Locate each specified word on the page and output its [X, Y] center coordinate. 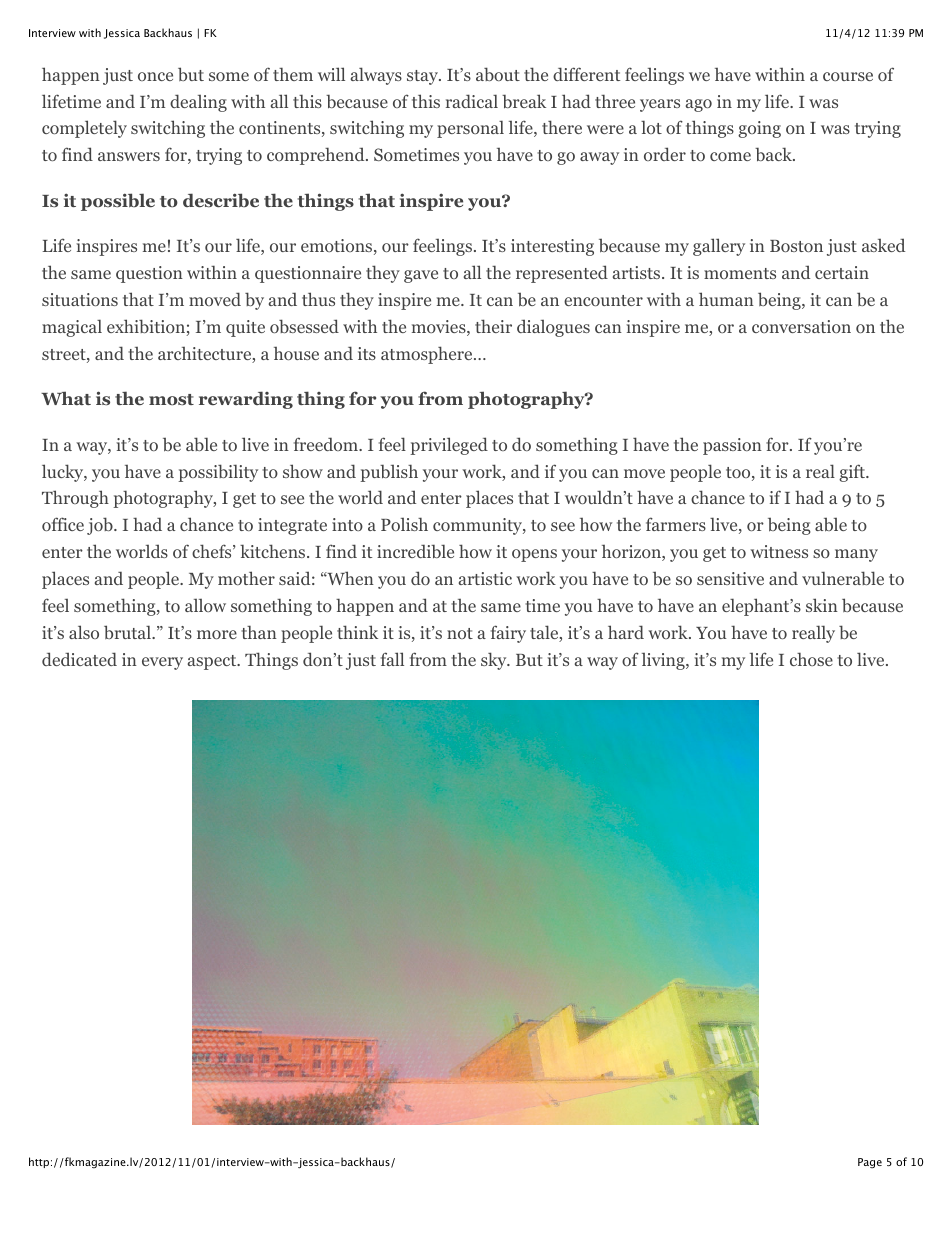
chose [811, 659]
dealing [198, 103]
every [162, 663]
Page [870, 1163]
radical [472, 101]
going [759, 129]
